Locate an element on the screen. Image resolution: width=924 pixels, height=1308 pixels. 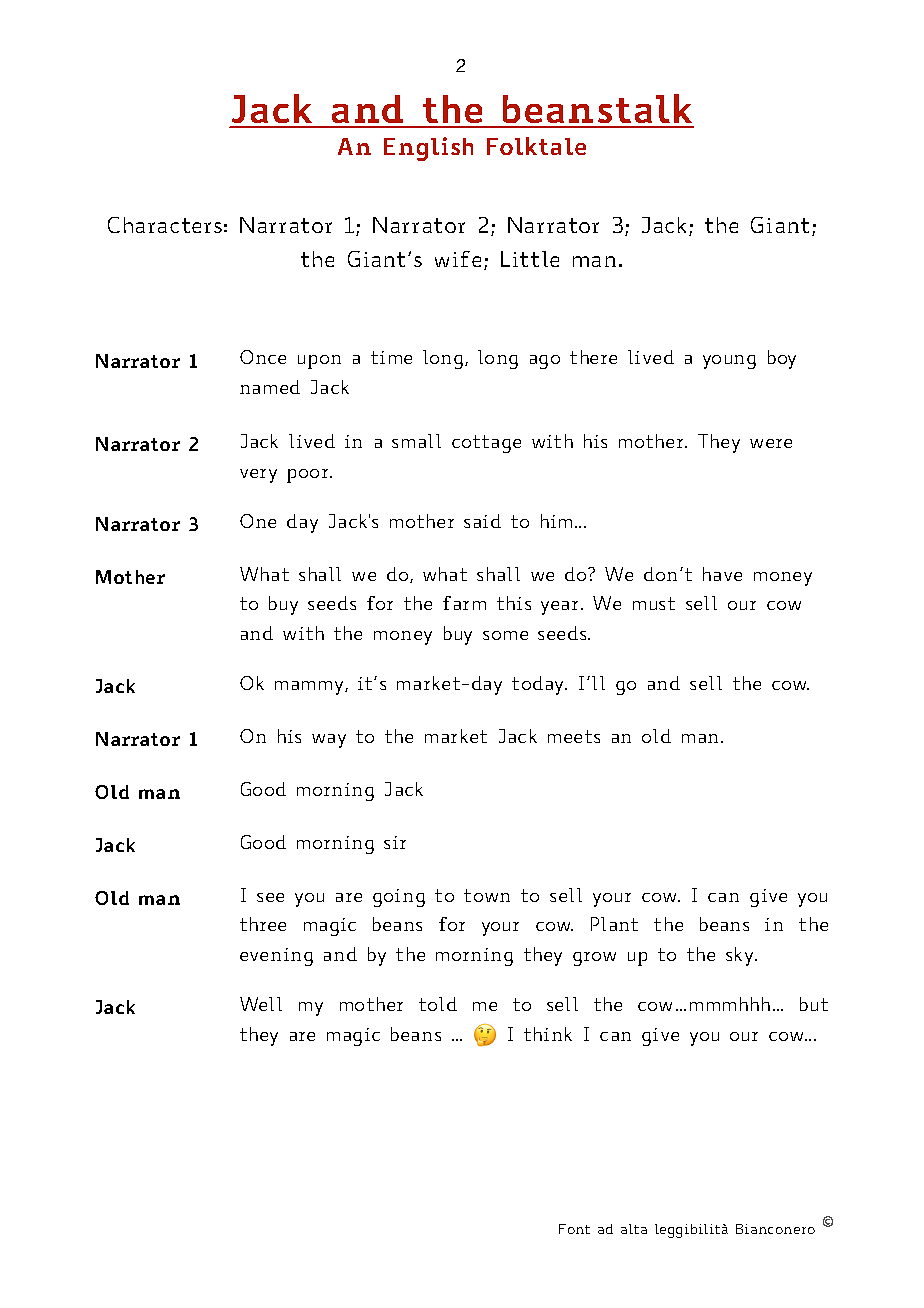
small is located at coordinates (416, 441).
